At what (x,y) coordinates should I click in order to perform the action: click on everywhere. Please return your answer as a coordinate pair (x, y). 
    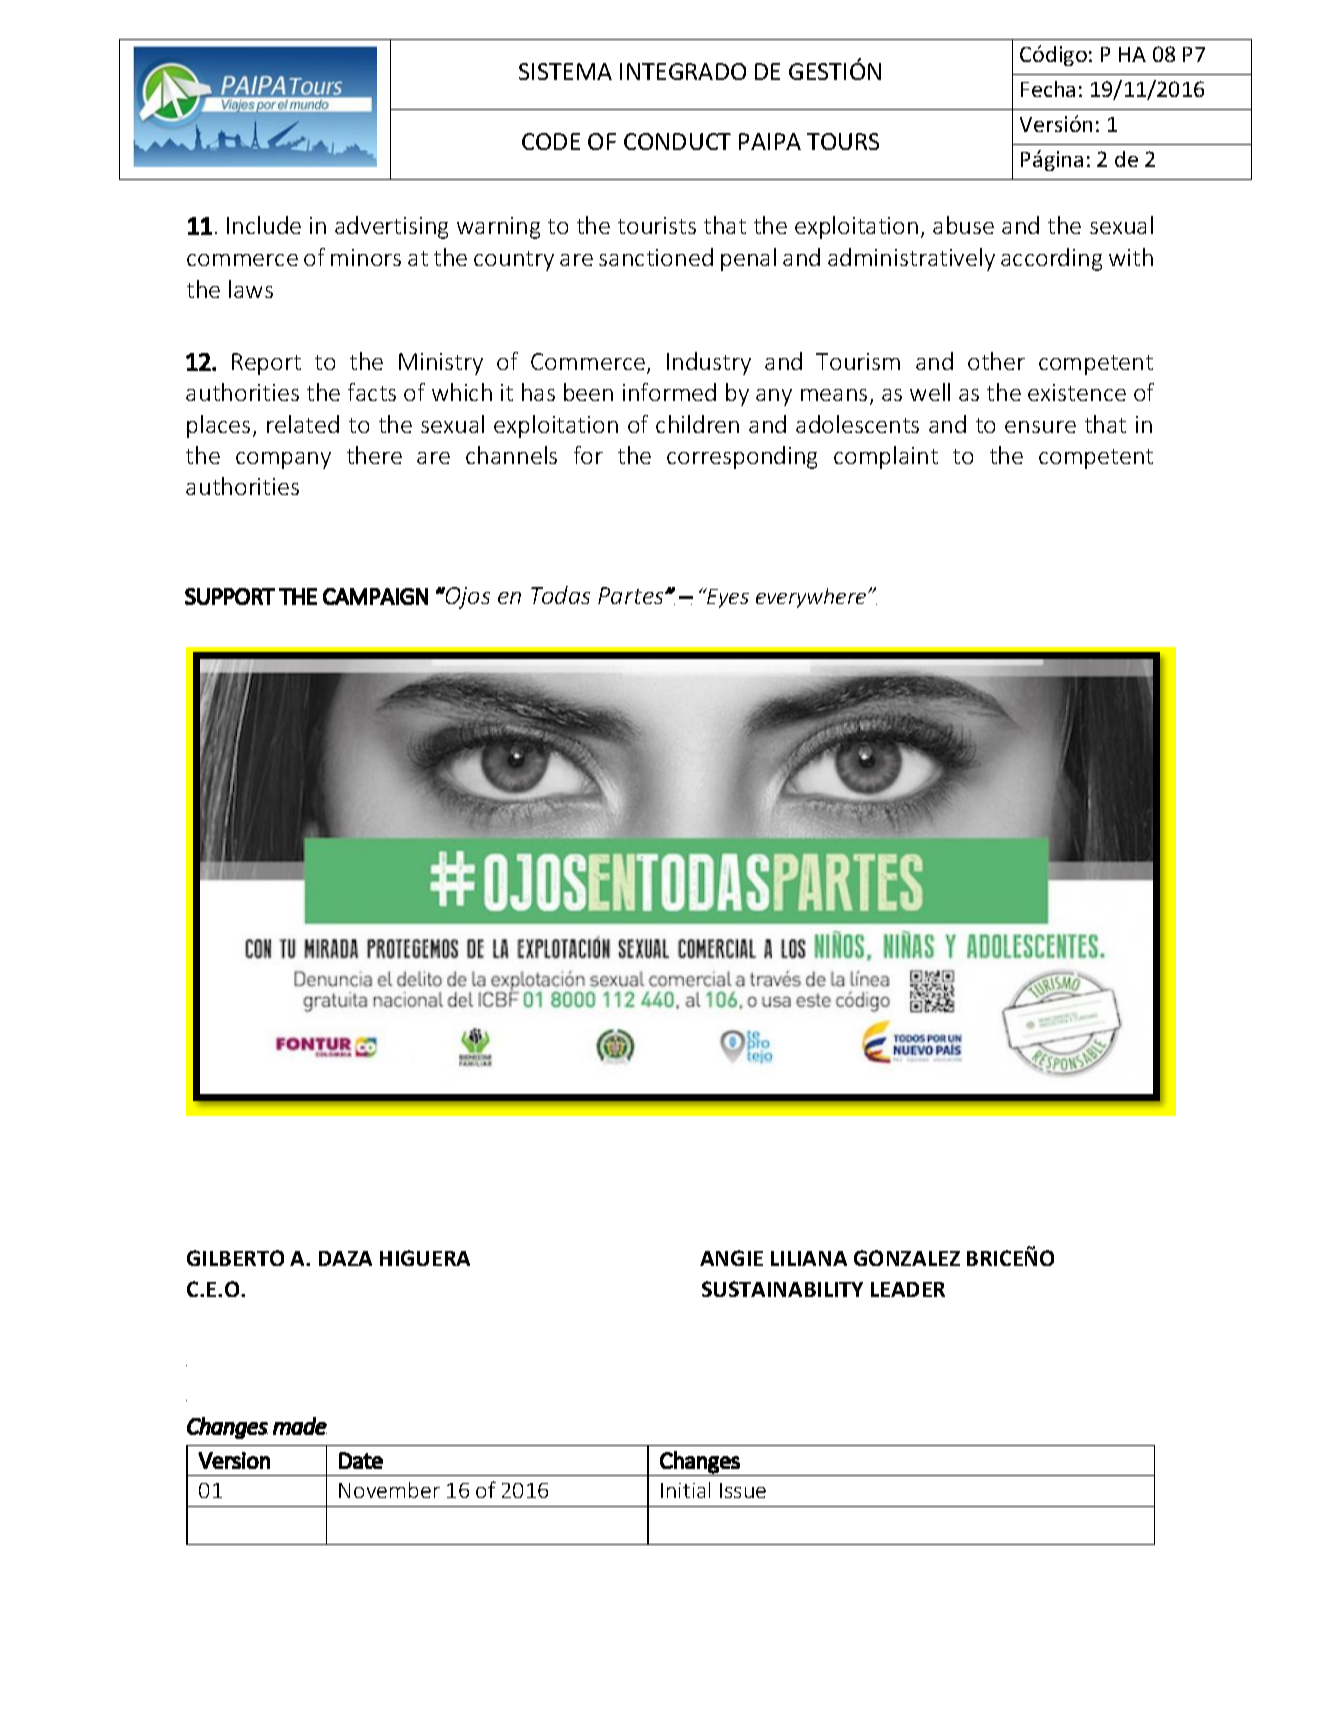
    Looking at the image, I should click on (811, 598).
